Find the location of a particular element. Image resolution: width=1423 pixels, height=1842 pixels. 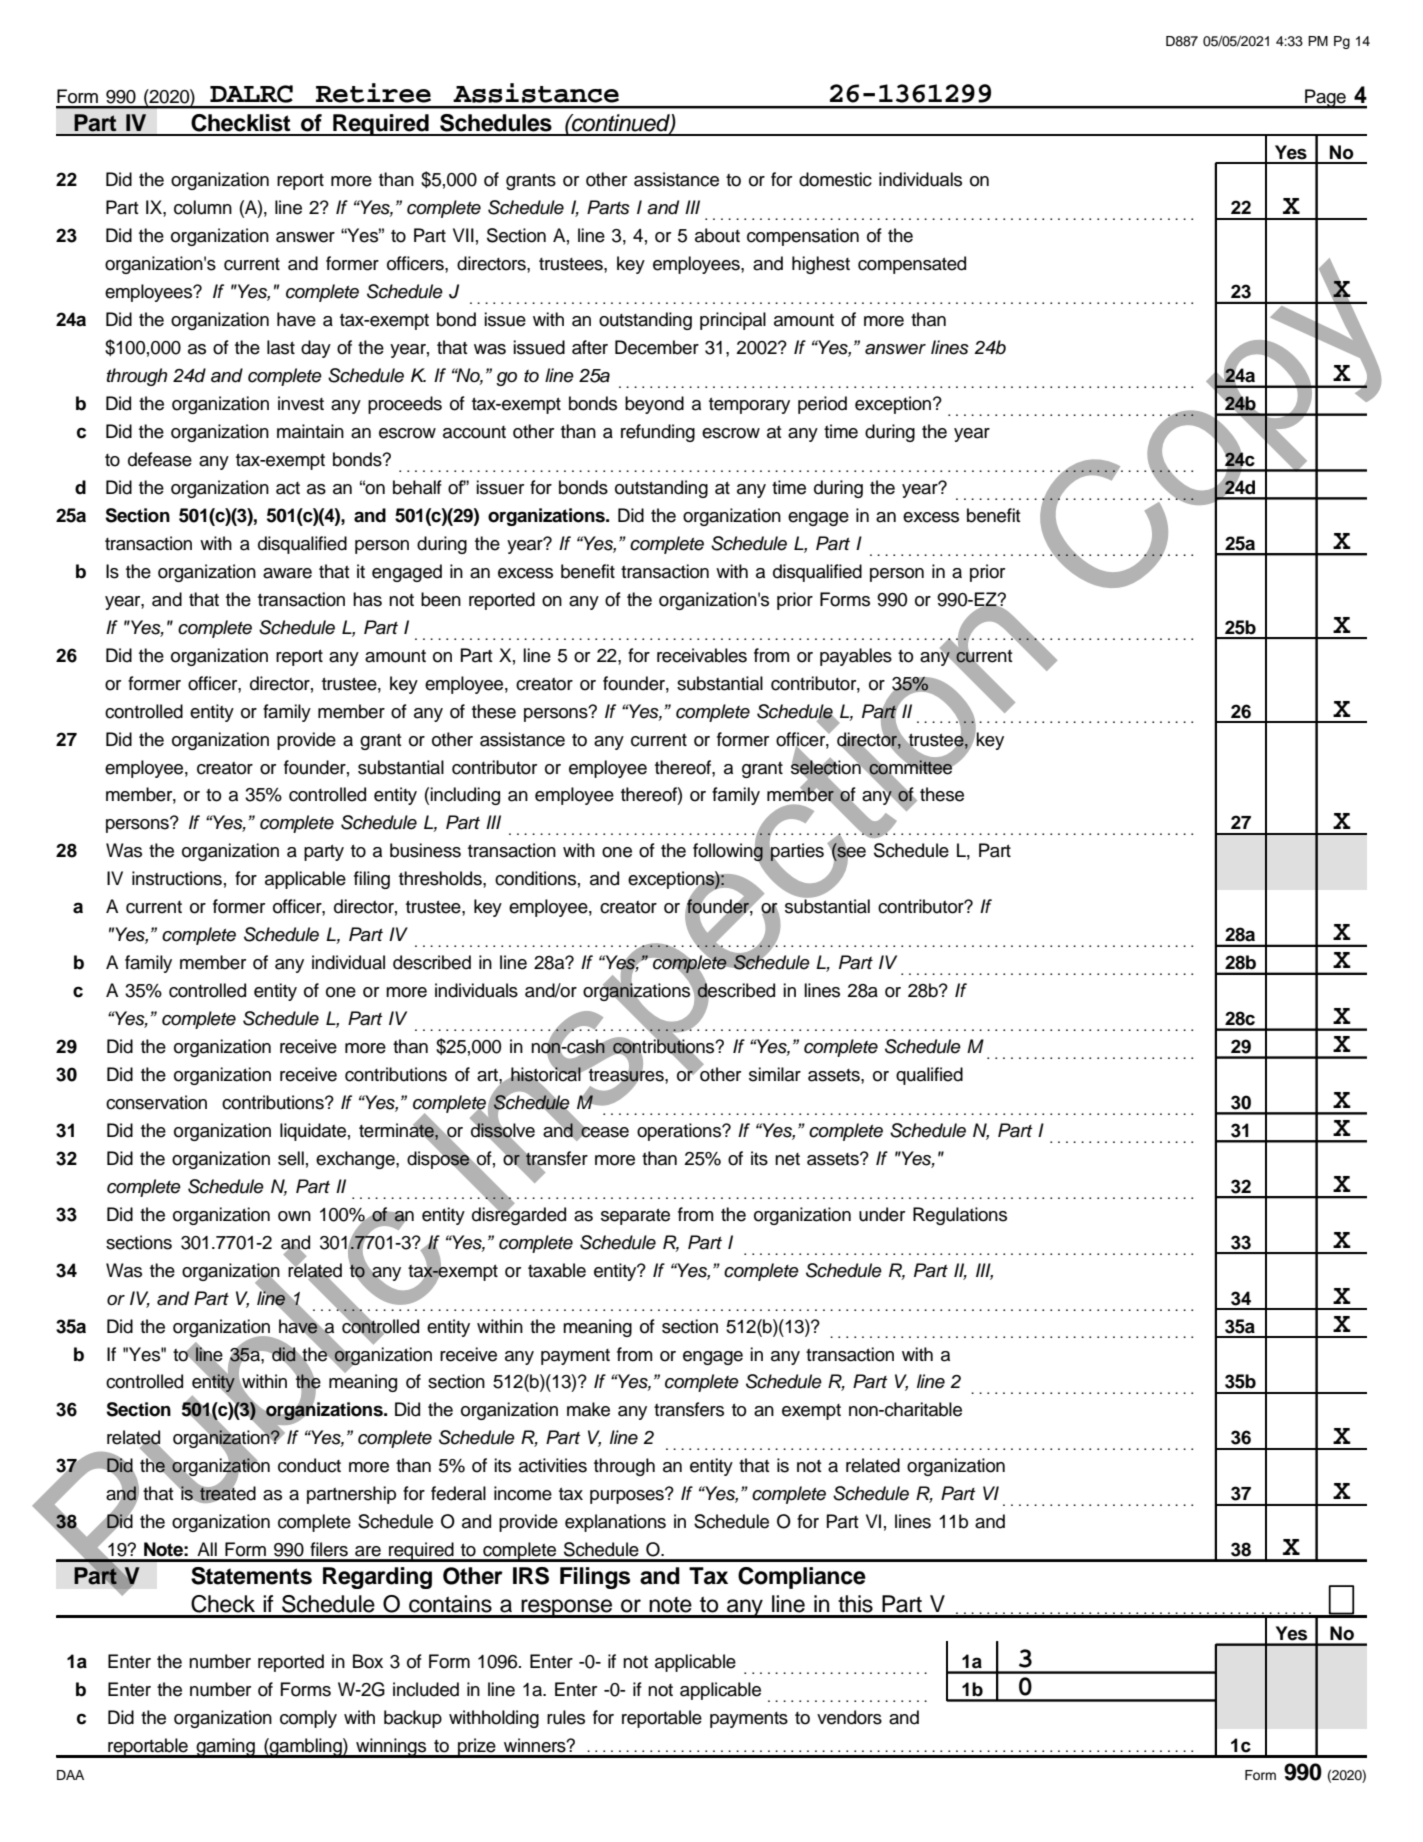

Page is located at coordinates (1325, 99).
